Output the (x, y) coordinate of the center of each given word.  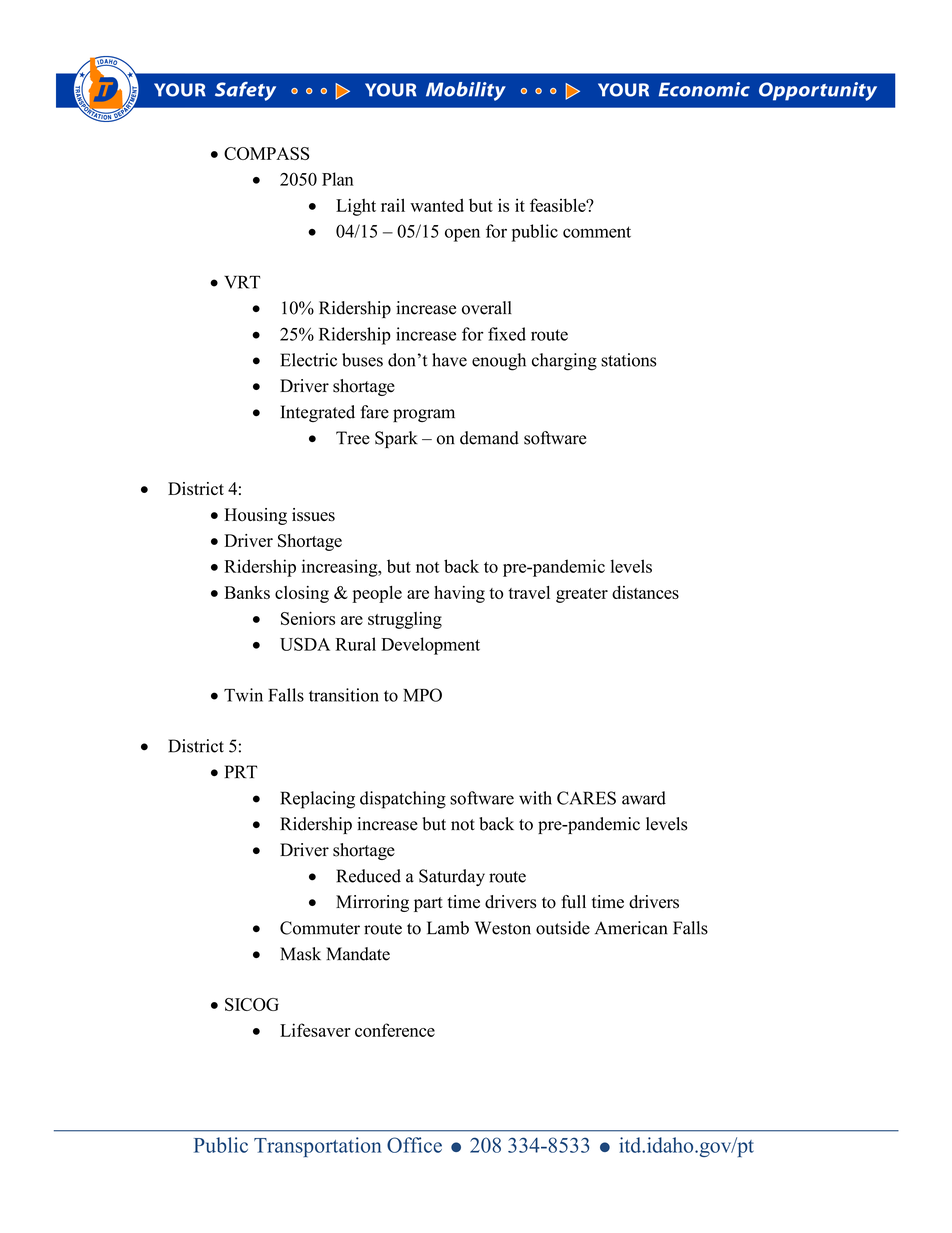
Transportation (318, 1147)
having (459, 594)
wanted (437, 205)
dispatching (403, 800)
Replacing (317, 800)
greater (582, 595)
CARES (586, 798)
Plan (338, 179)
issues (313, 515)
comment (597, 232)
